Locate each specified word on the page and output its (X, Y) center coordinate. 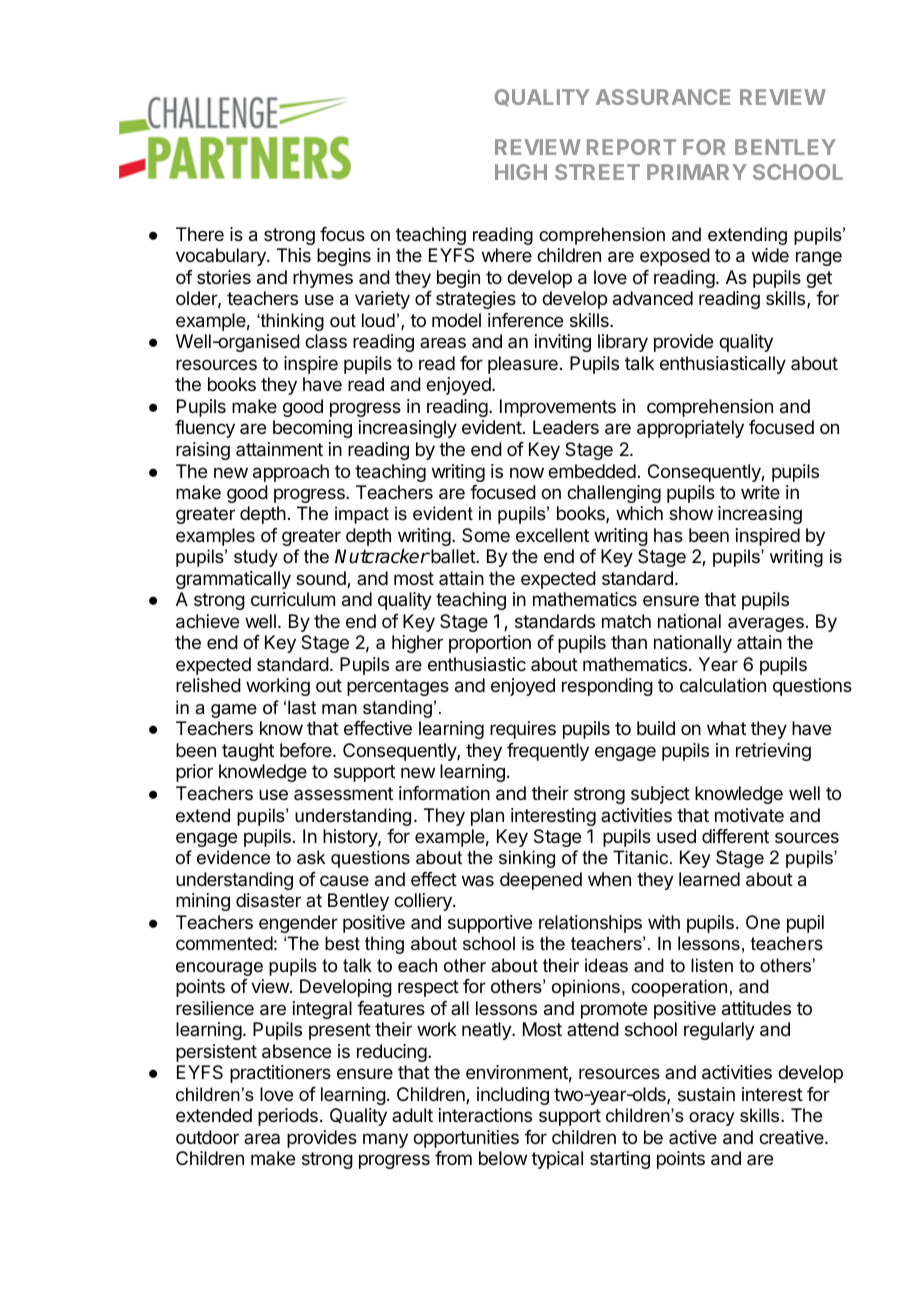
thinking (291, 322)
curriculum (293, 599)
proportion (490, 644)
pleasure (523, 365)
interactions (485, 1115)
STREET (597, 172)
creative (792, 1137)
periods (288, 1117)
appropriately (690, 429)
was (478, 880)
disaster (268, 900)
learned (709, 879)
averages (766, 624)
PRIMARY (697, 172)
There (200, 234)
